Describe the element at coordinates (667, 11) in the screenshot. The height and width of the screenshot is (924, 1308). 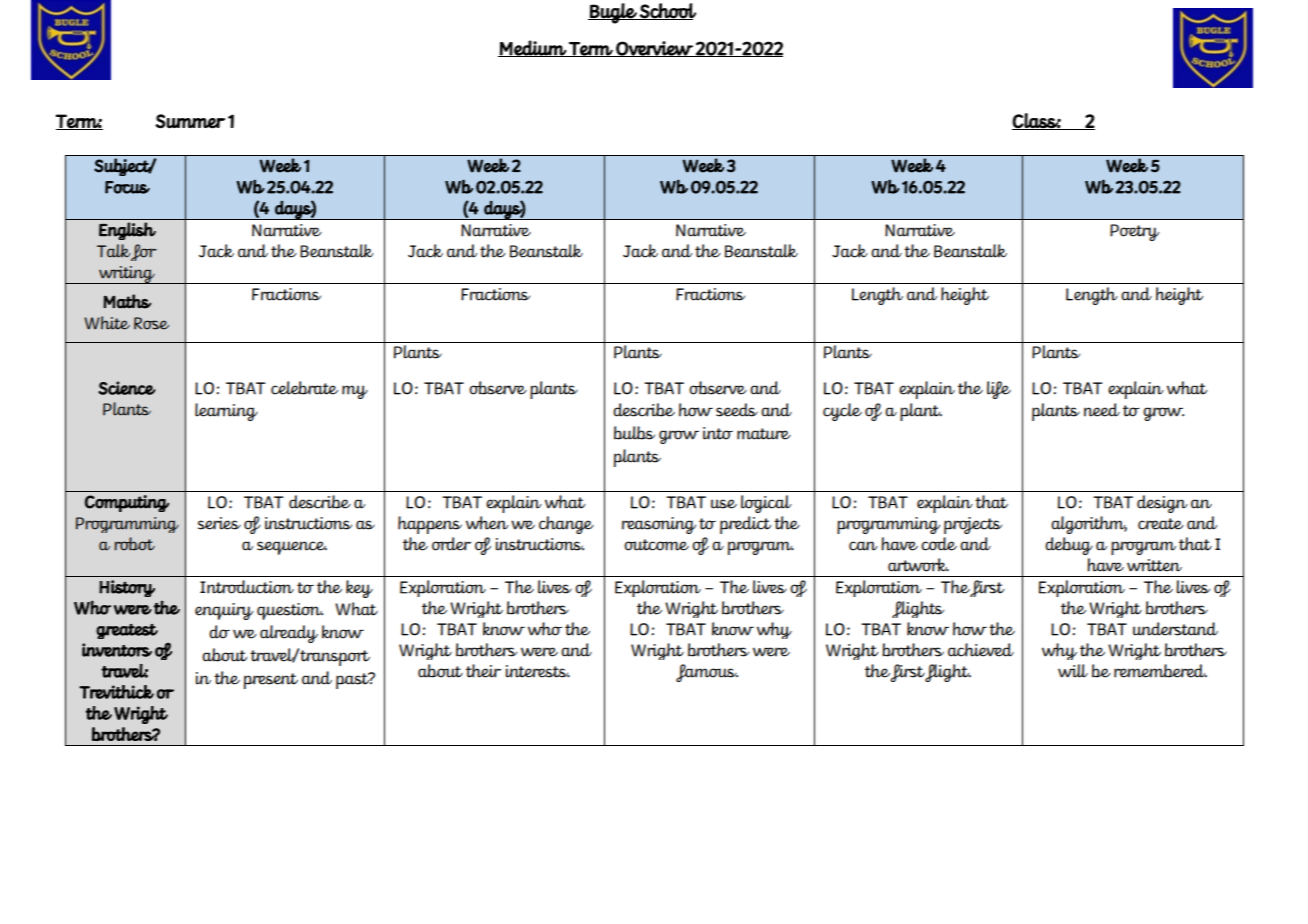
I see `School` at that location.
